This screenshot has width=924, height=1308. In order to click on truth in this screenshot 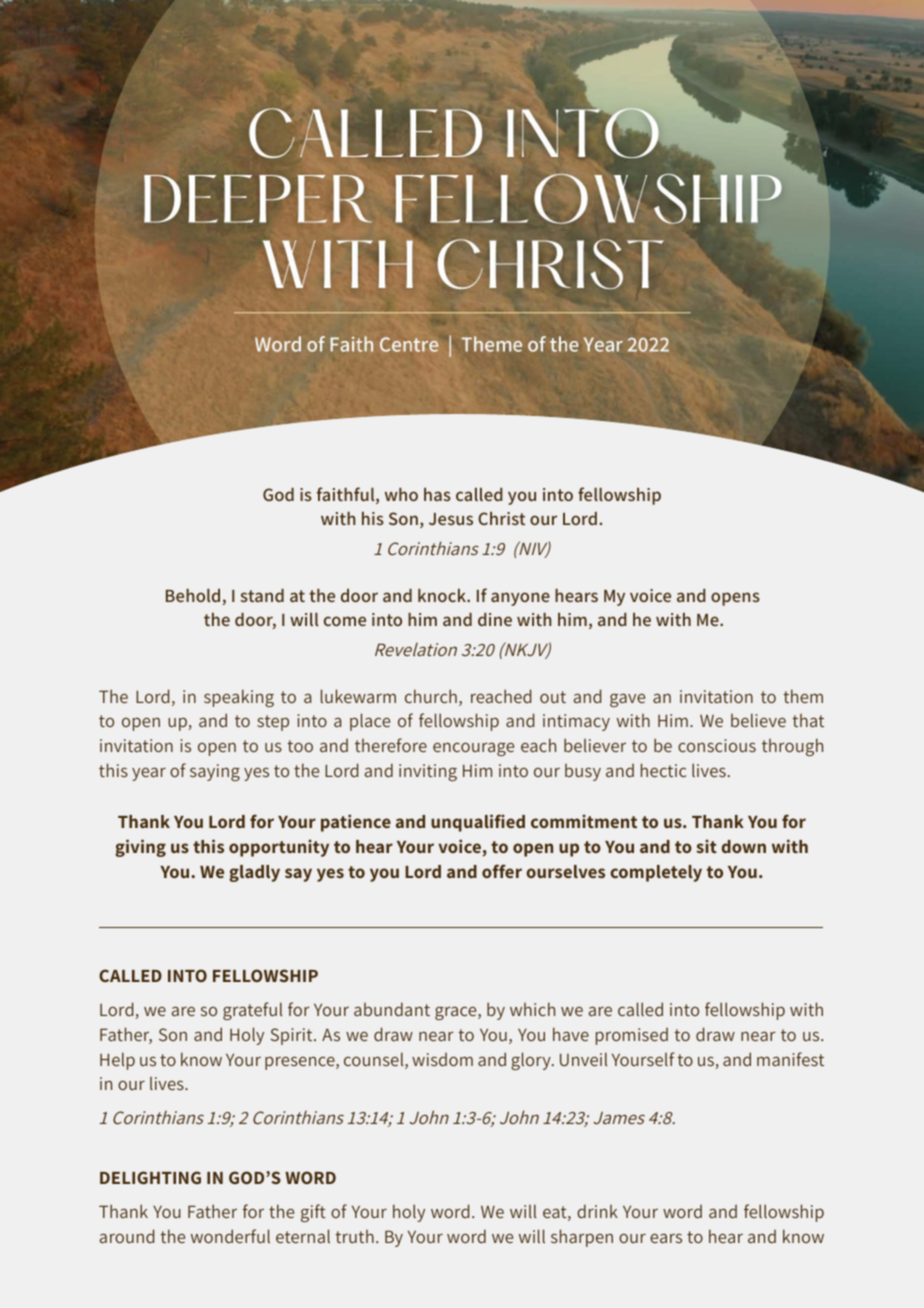, I will do `click(354, 1236)`.
